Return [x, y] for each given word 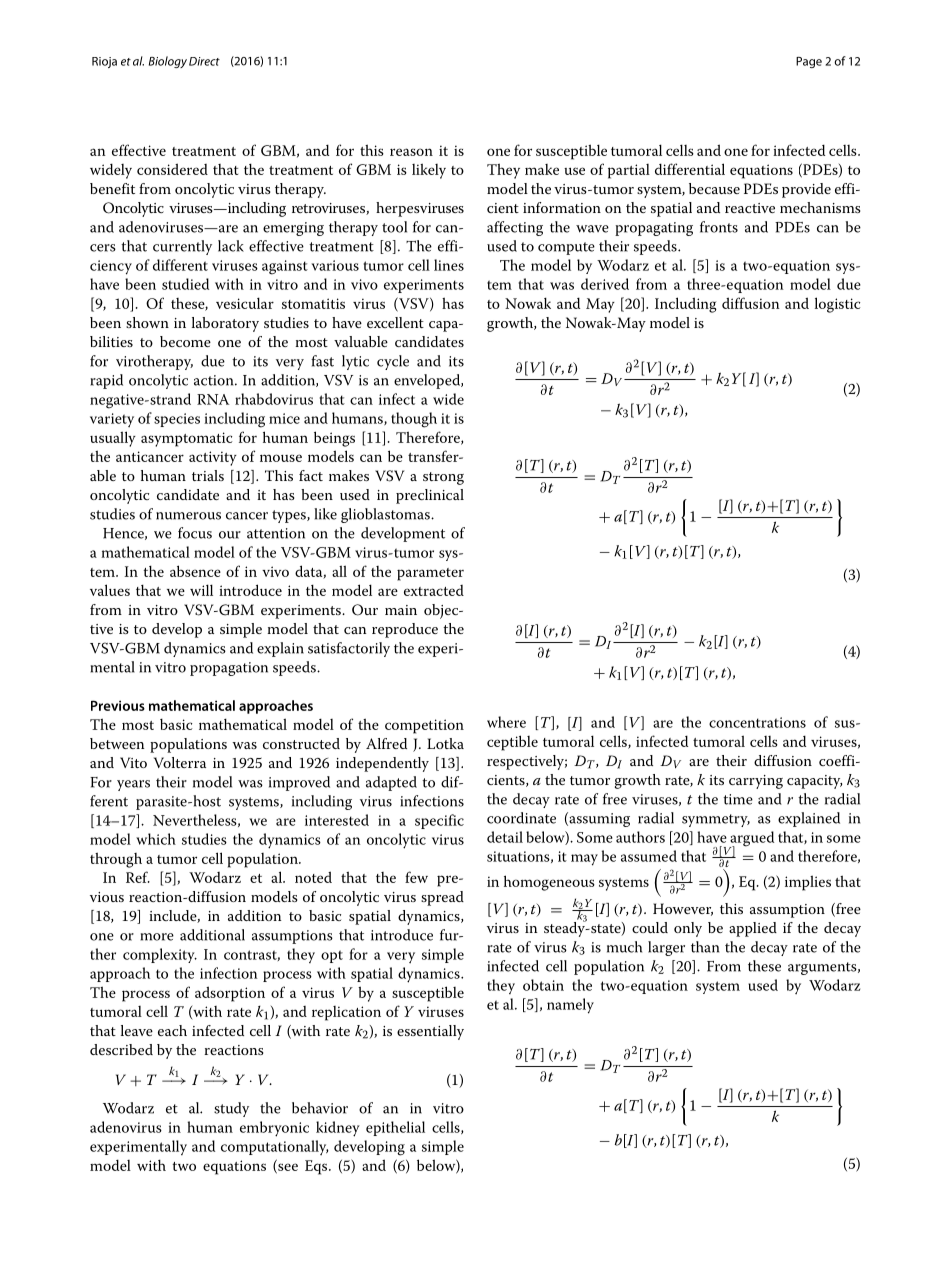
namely [570, 1006]
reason [411, 152]
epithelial [395, 1128]
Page [809, 62]
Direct [204, 61]
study [231, 1109]
